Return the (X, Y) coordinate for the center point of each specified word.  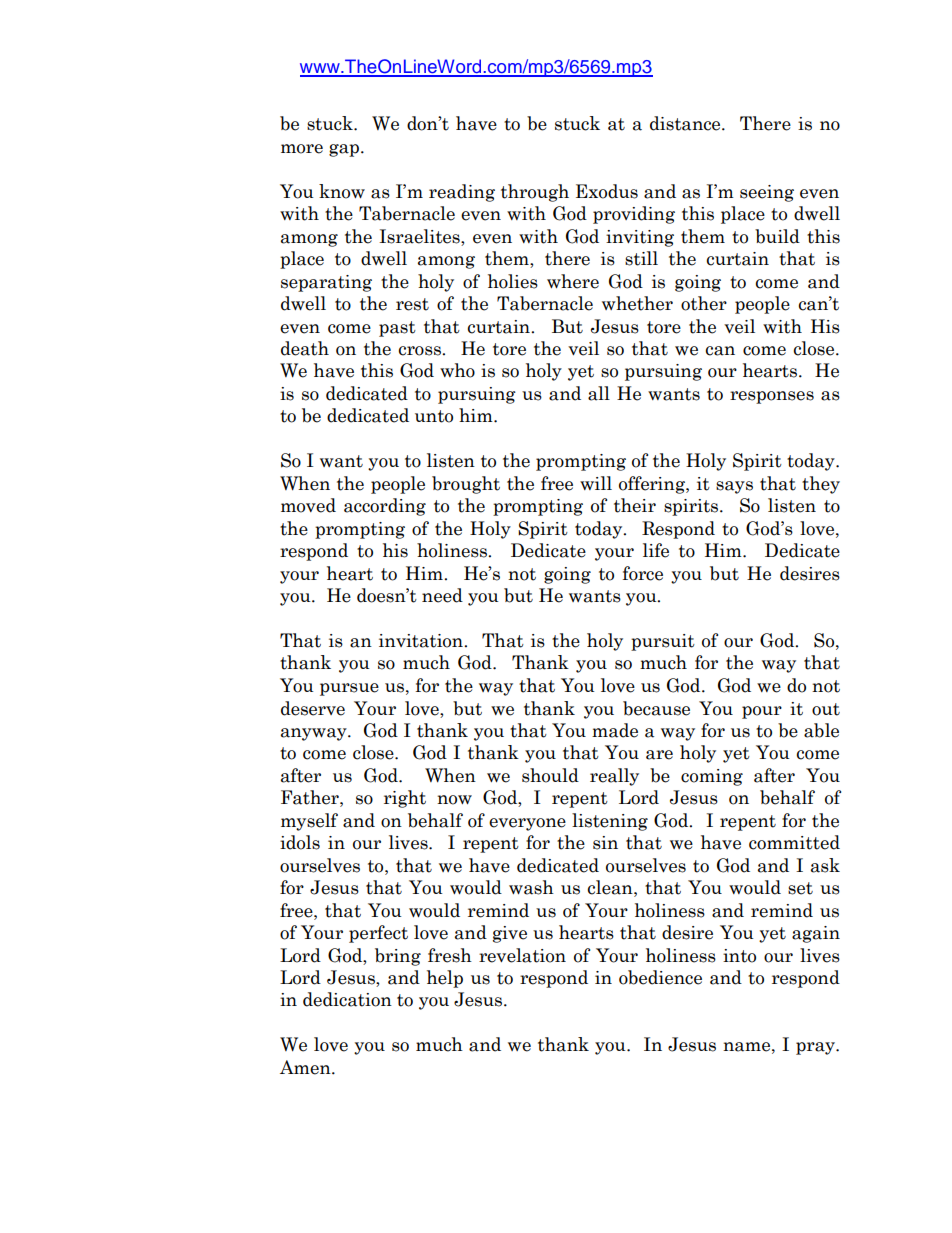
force (643, 573)
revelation (522, 955)
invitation (422, 641)
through (535, 193)
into (739, 956)
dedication (347, 999)
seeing (767, 193)
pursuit (663, 642)
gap (345, 150)
